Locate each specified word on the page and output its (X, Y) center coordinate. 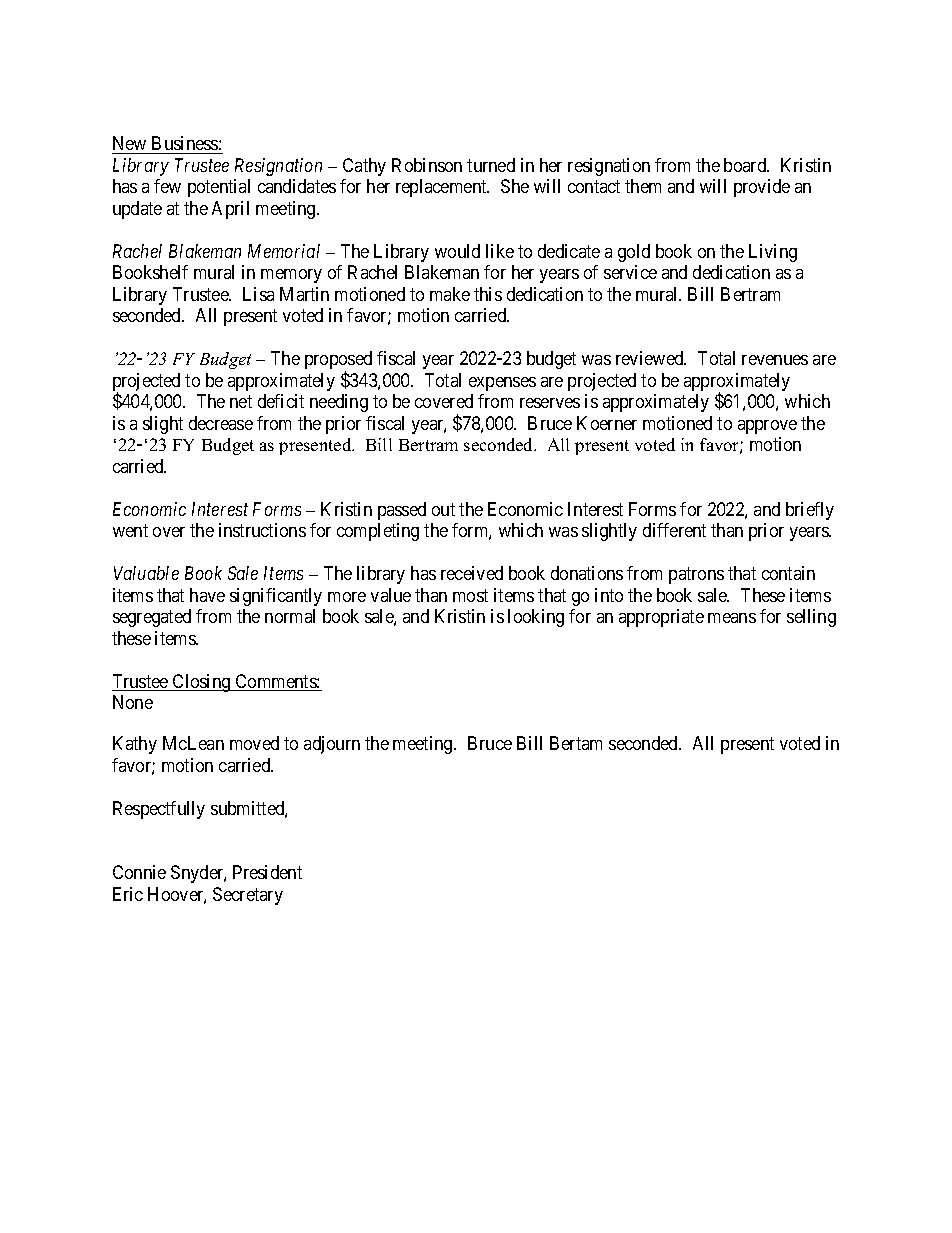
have (207, 595)
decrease (221, 423)
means (732, 618)
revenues (775, 360)
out (443, 509)
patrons (696, 575)
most (470, 595)
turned (491, 165)
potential (219, 188)
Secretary (248, 896)
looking (536, 618)
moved (254, 743)
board (746, 165)
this (488, 294)
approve (767, 427)
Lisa (258, 294)
